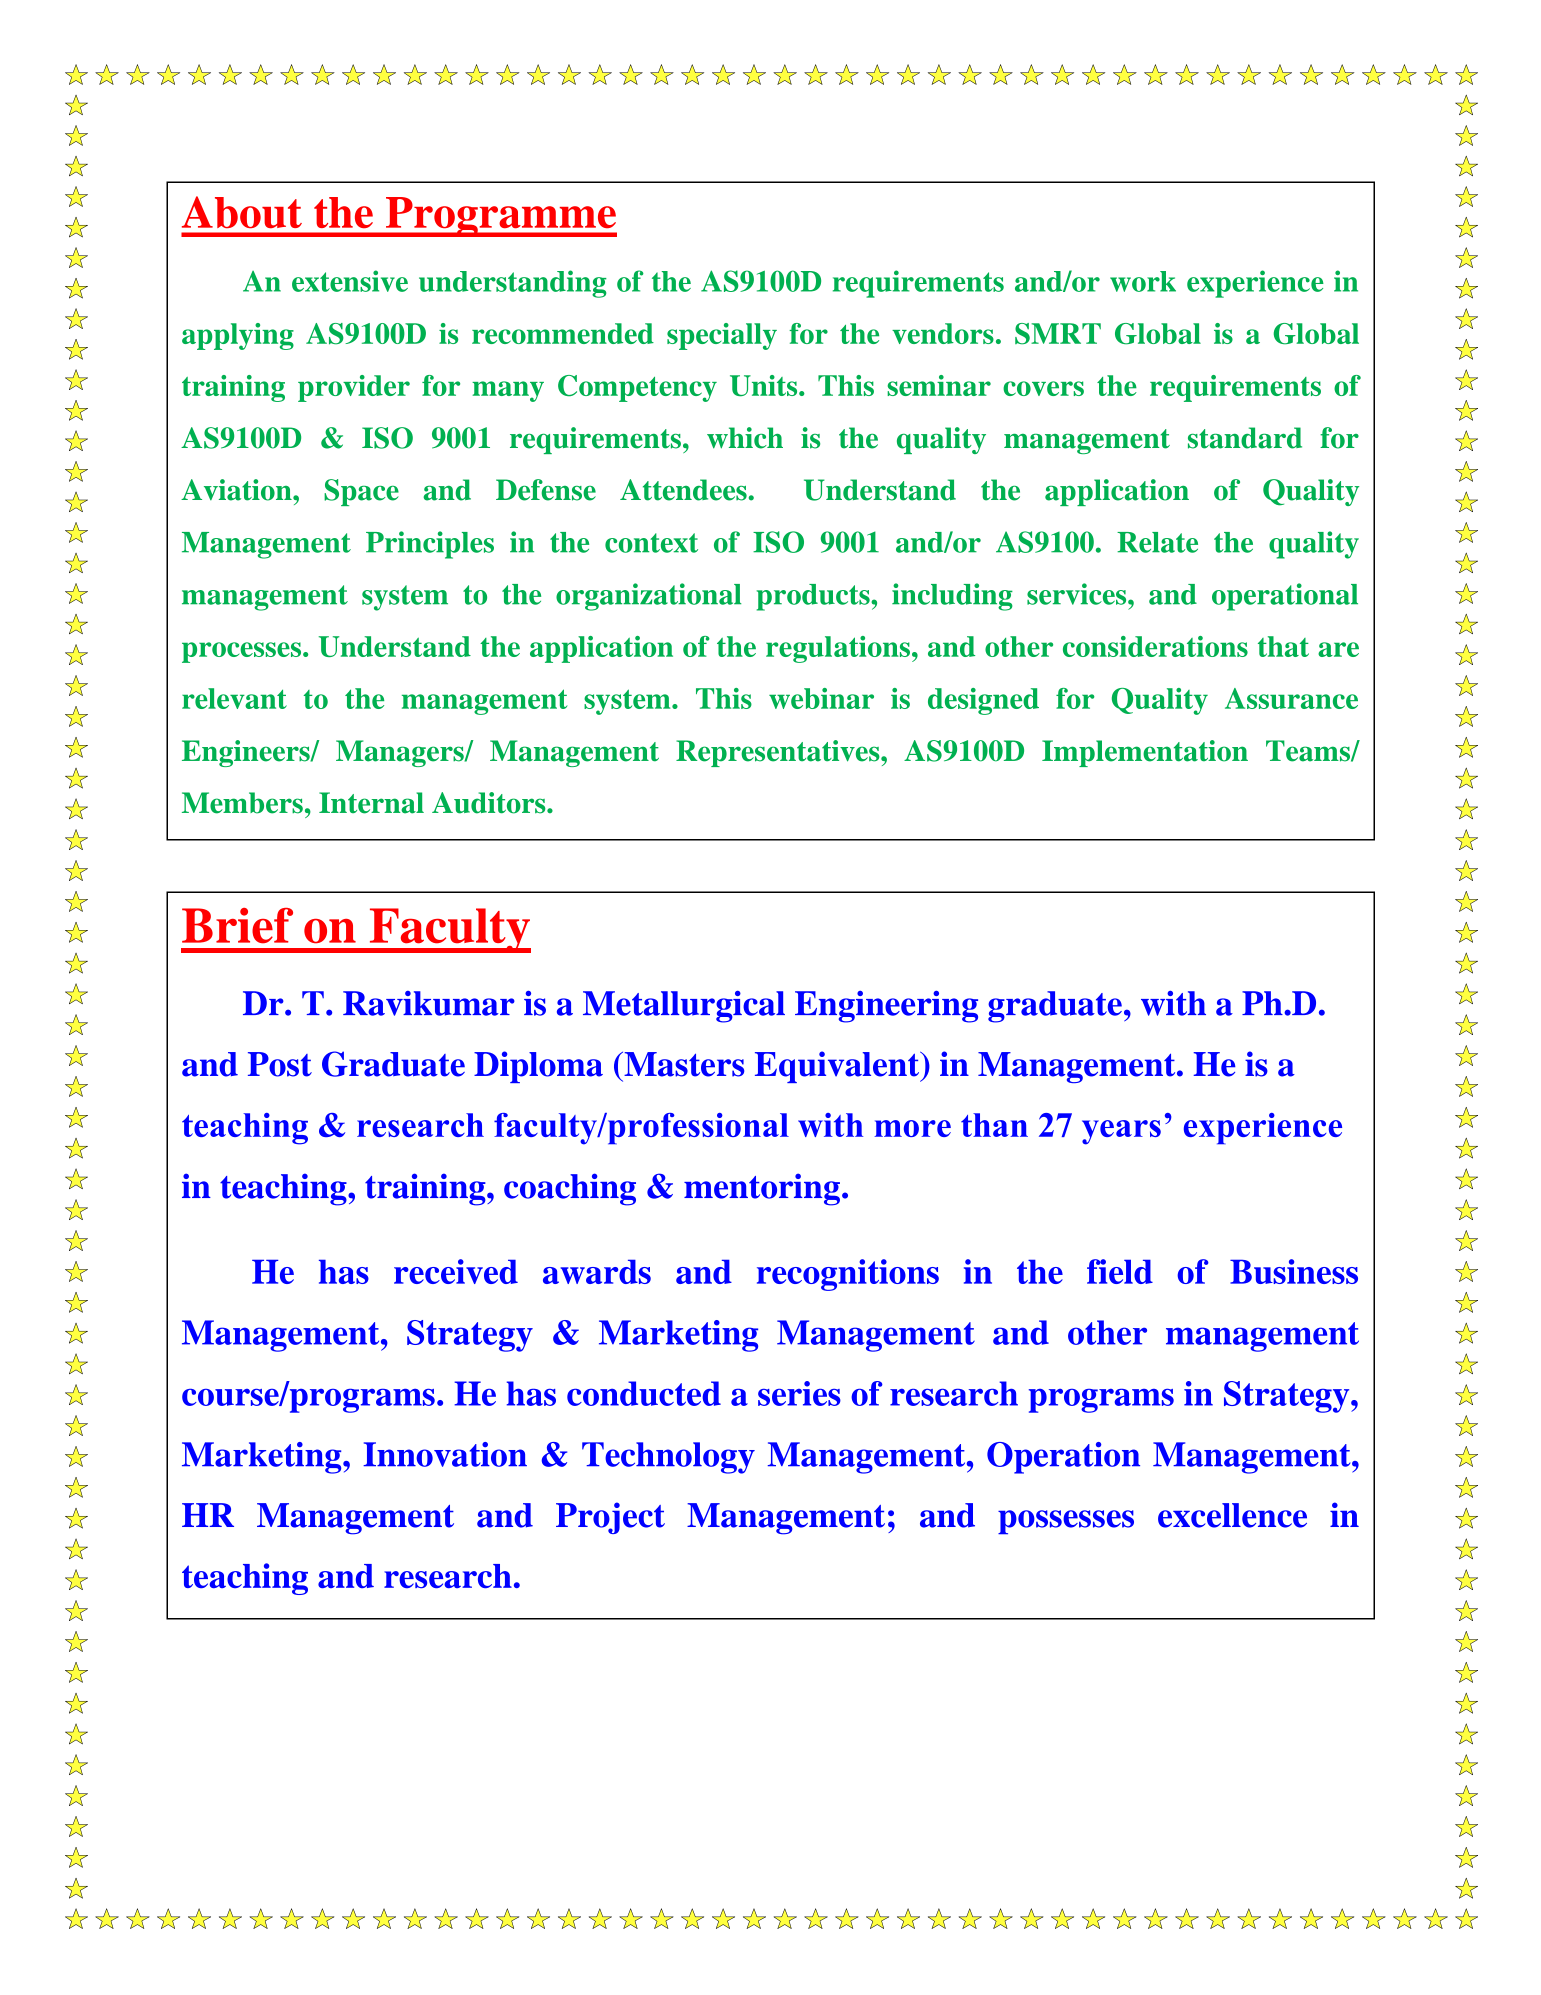 The width and height of the screenshot is (1541, 1995). I want to click on Innovation, so click(445, 1454).
